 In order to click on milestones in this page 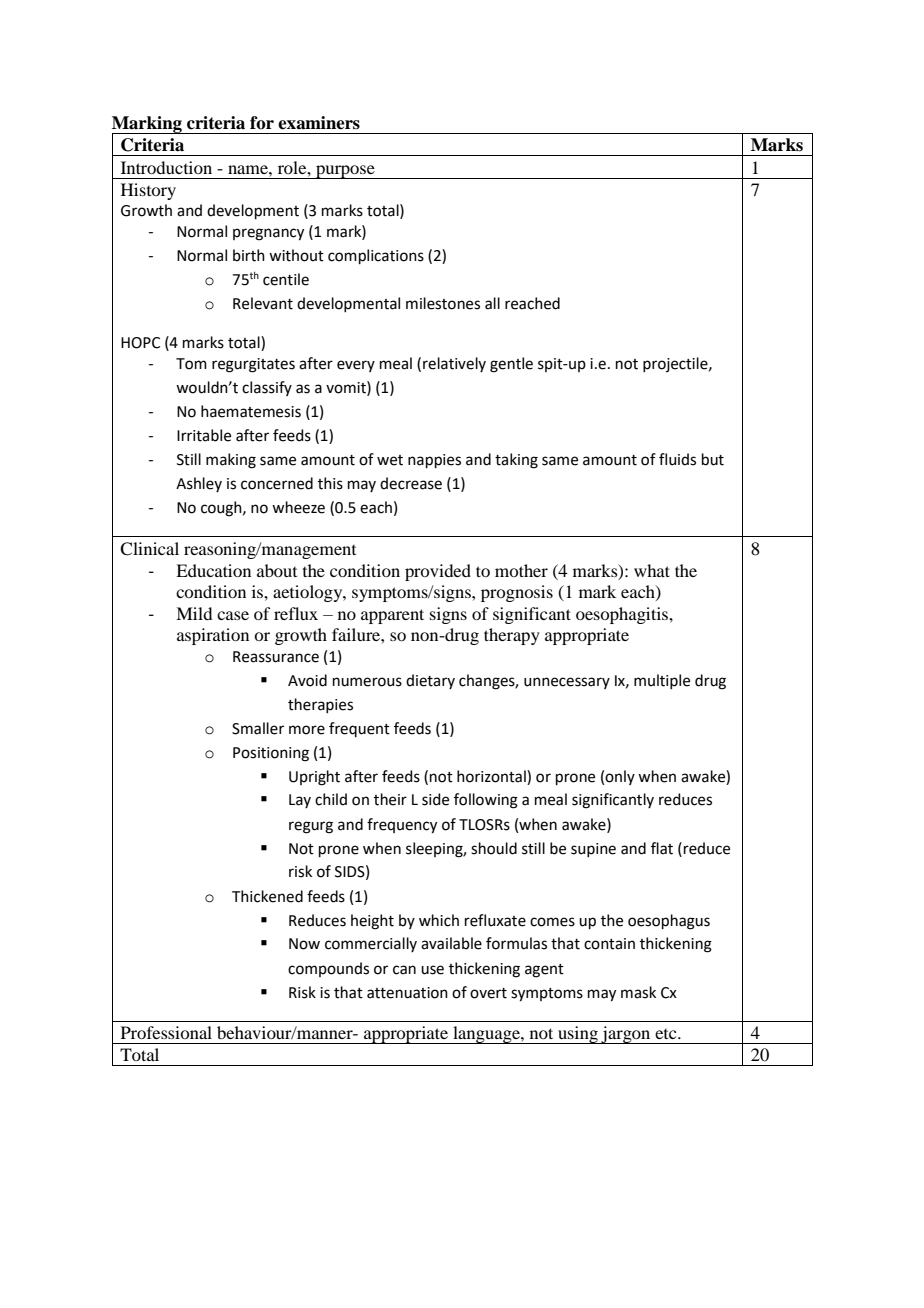, I will do `click(443, 303)`.
